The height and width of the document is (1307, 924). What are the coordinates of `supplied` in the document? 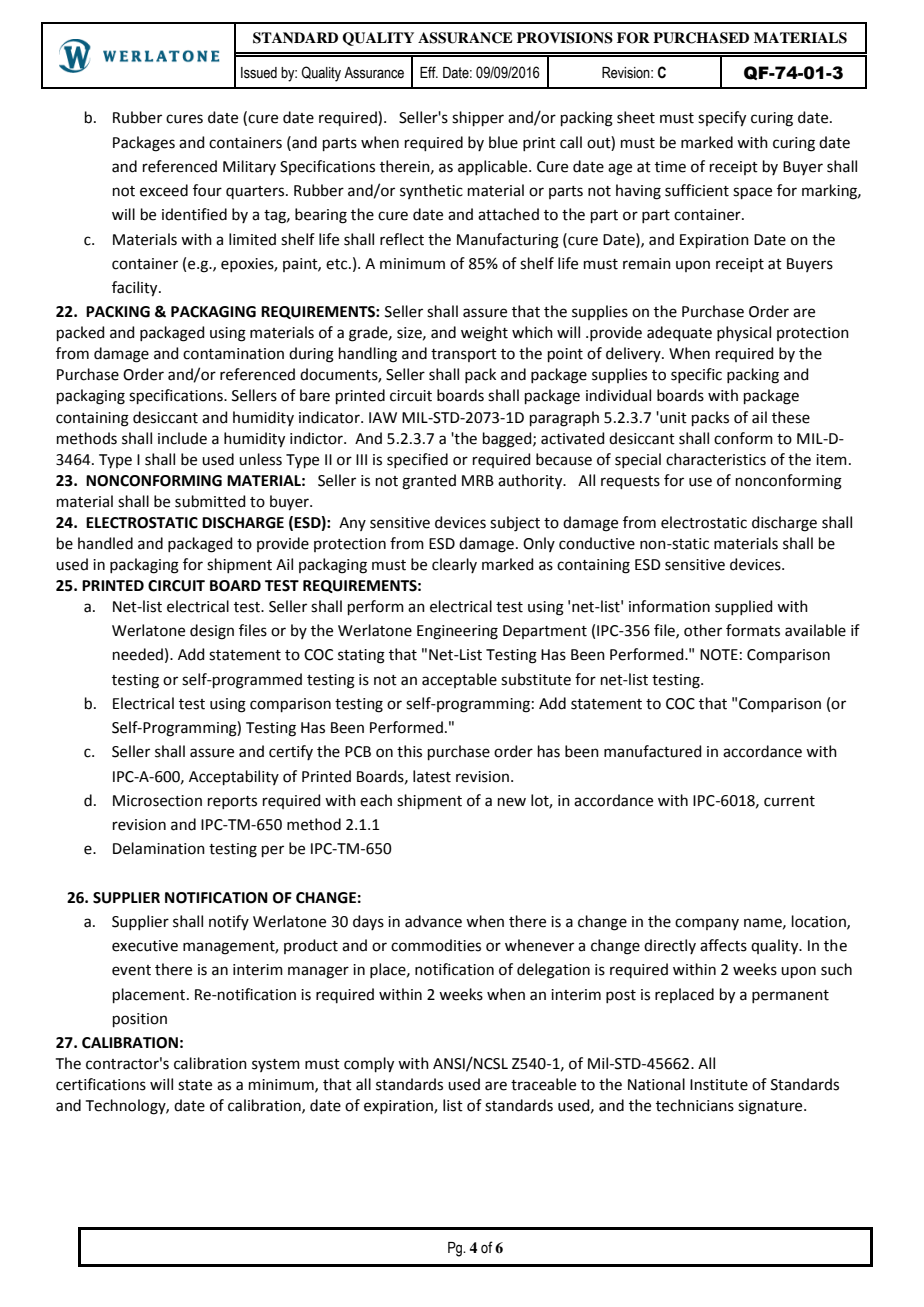 It's located at (744, 607).
